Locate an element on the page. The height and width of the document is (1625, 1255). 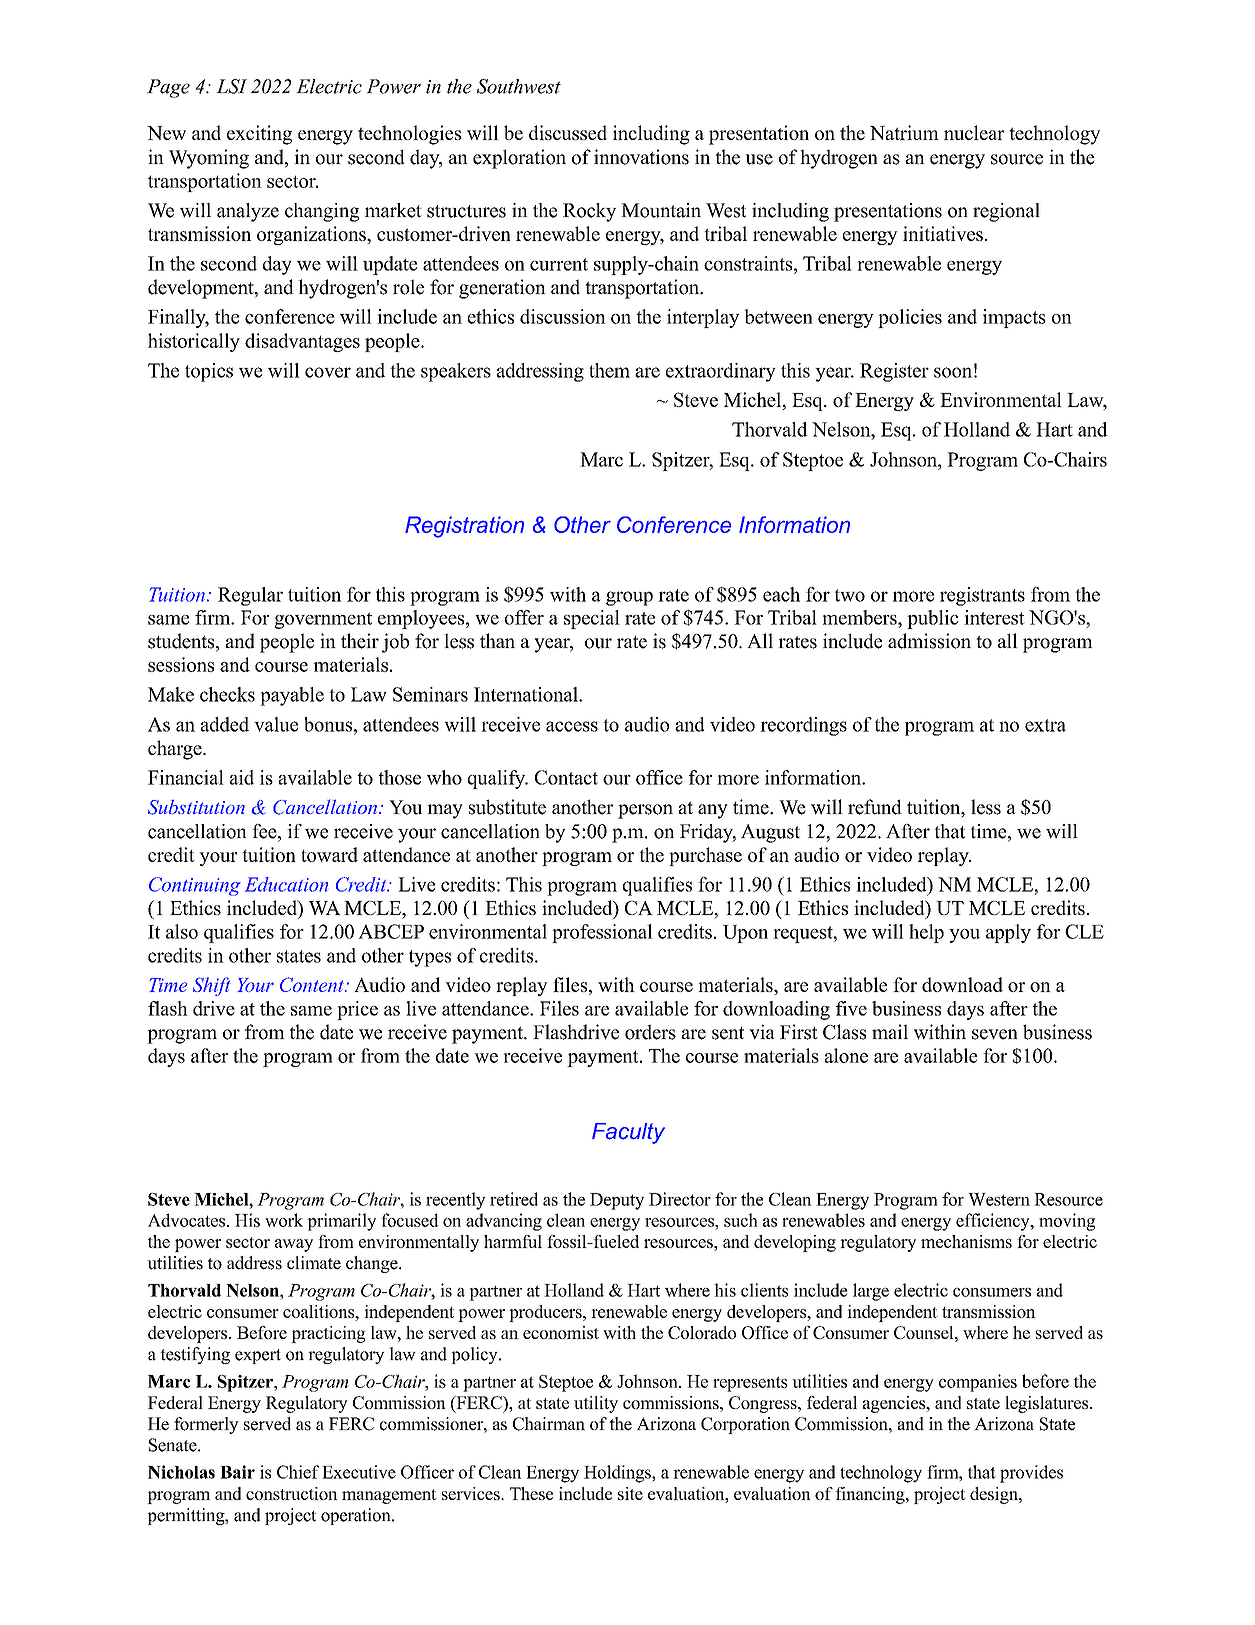
innovations is located at coordinates (641, 157).
